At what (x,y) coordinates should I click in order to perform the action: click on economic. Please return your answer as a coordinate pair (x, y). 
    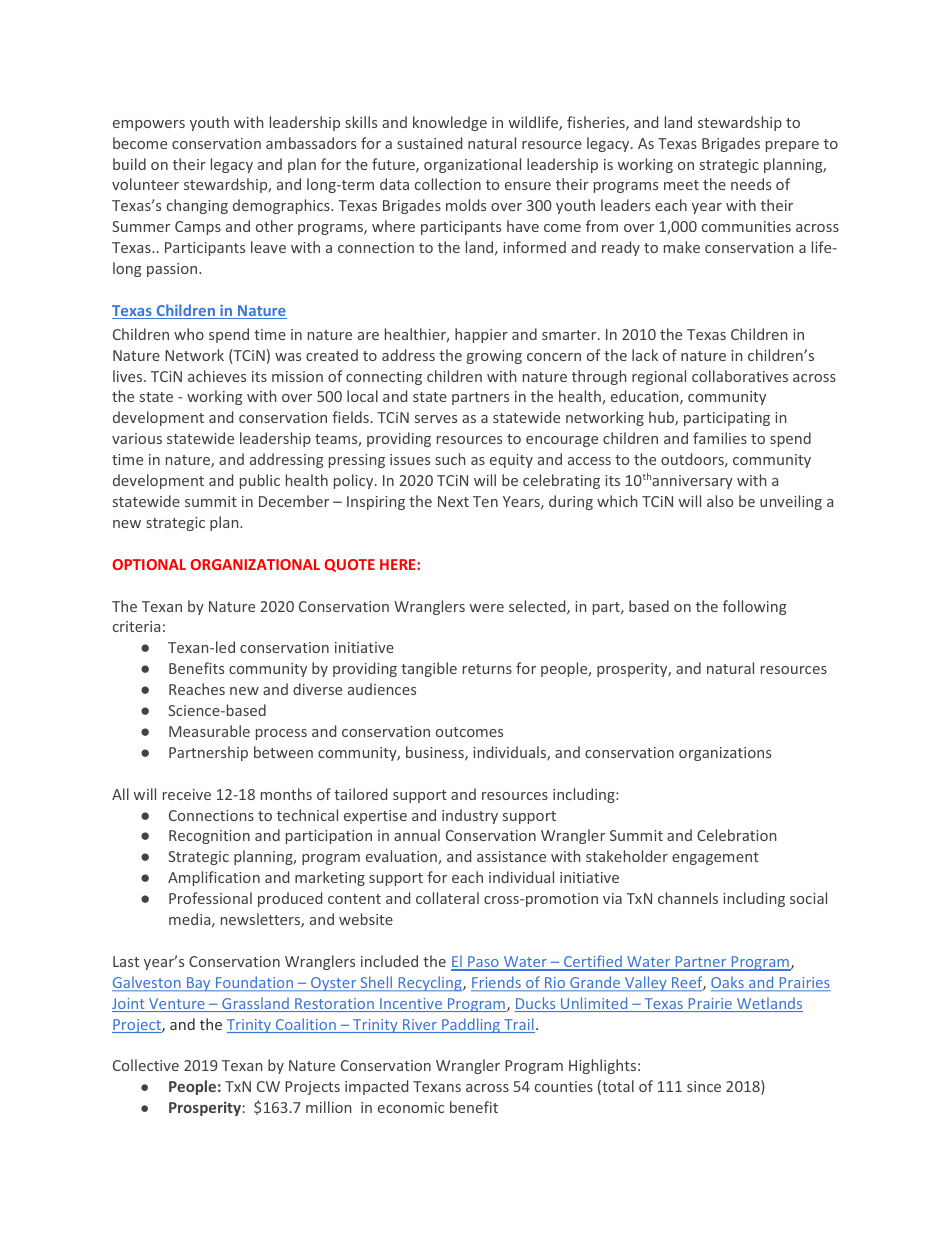
    Looking at the image, I should click on (411, 1107).
